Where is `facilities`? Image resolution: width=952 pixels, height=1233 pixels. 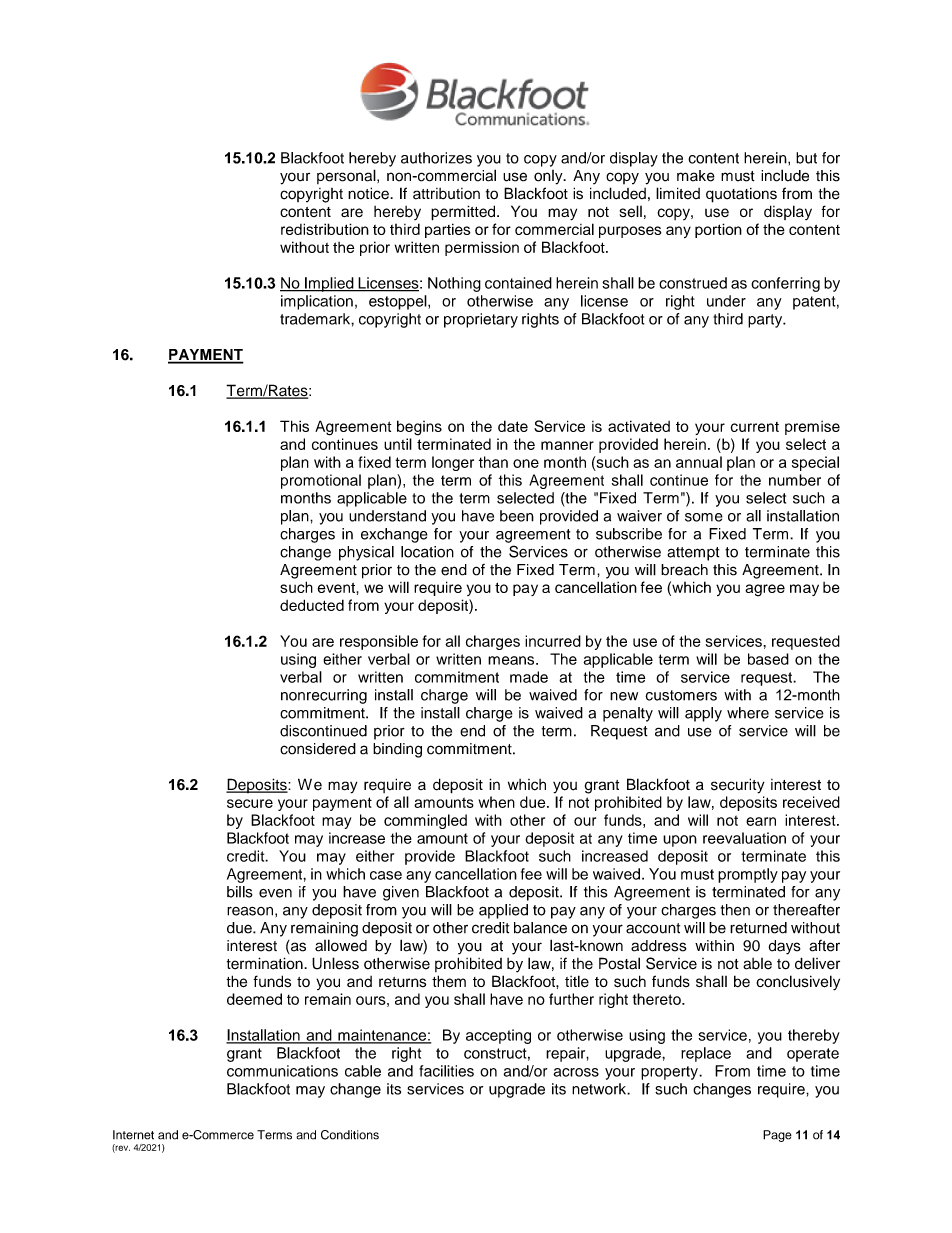
facilities is located at coordinates (446, 1071).
